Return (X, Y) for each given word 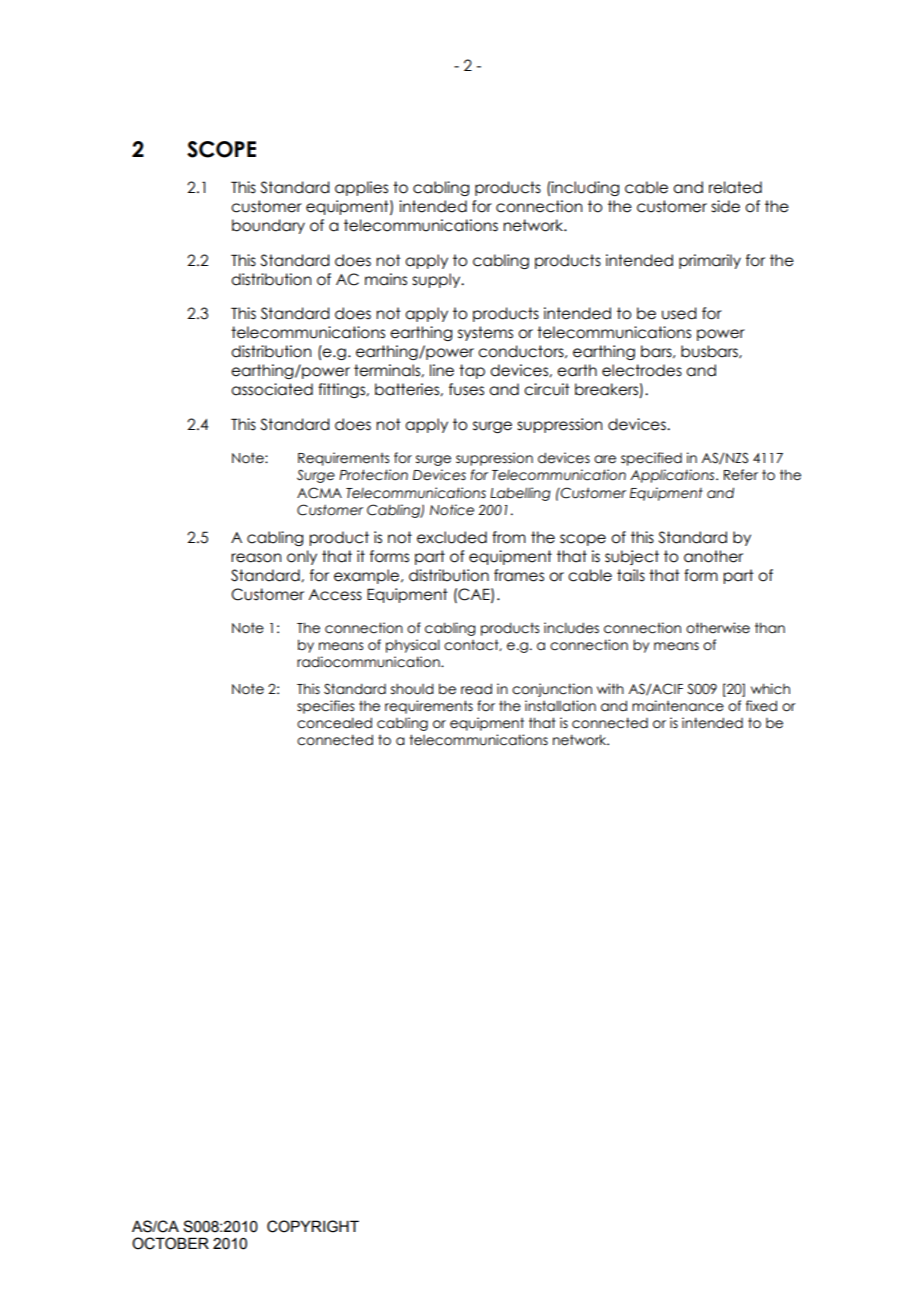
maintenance (678, 706)
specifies (325, 707)
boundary (268, 226)
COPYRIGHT (313, 1226)
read (476, 689)
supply (437, 280)
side (725, 206)
